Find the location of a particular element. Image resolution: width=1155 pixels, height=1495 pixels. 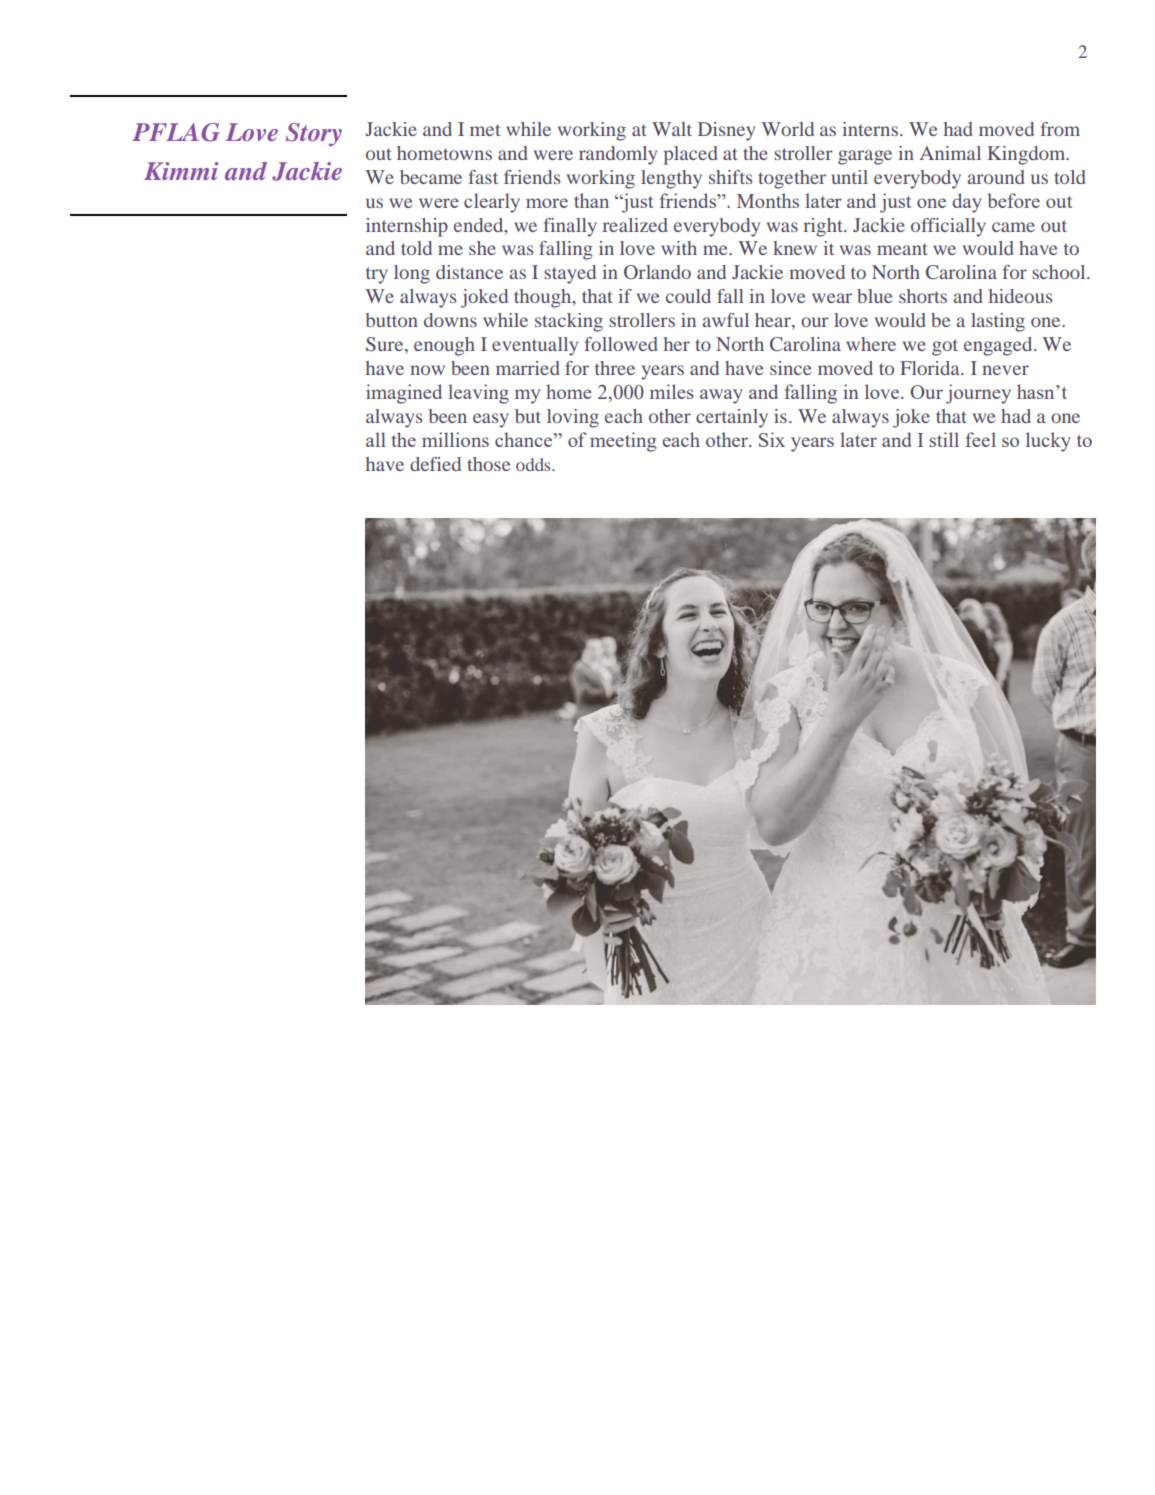

meant is located at coordinates (902, 249).
